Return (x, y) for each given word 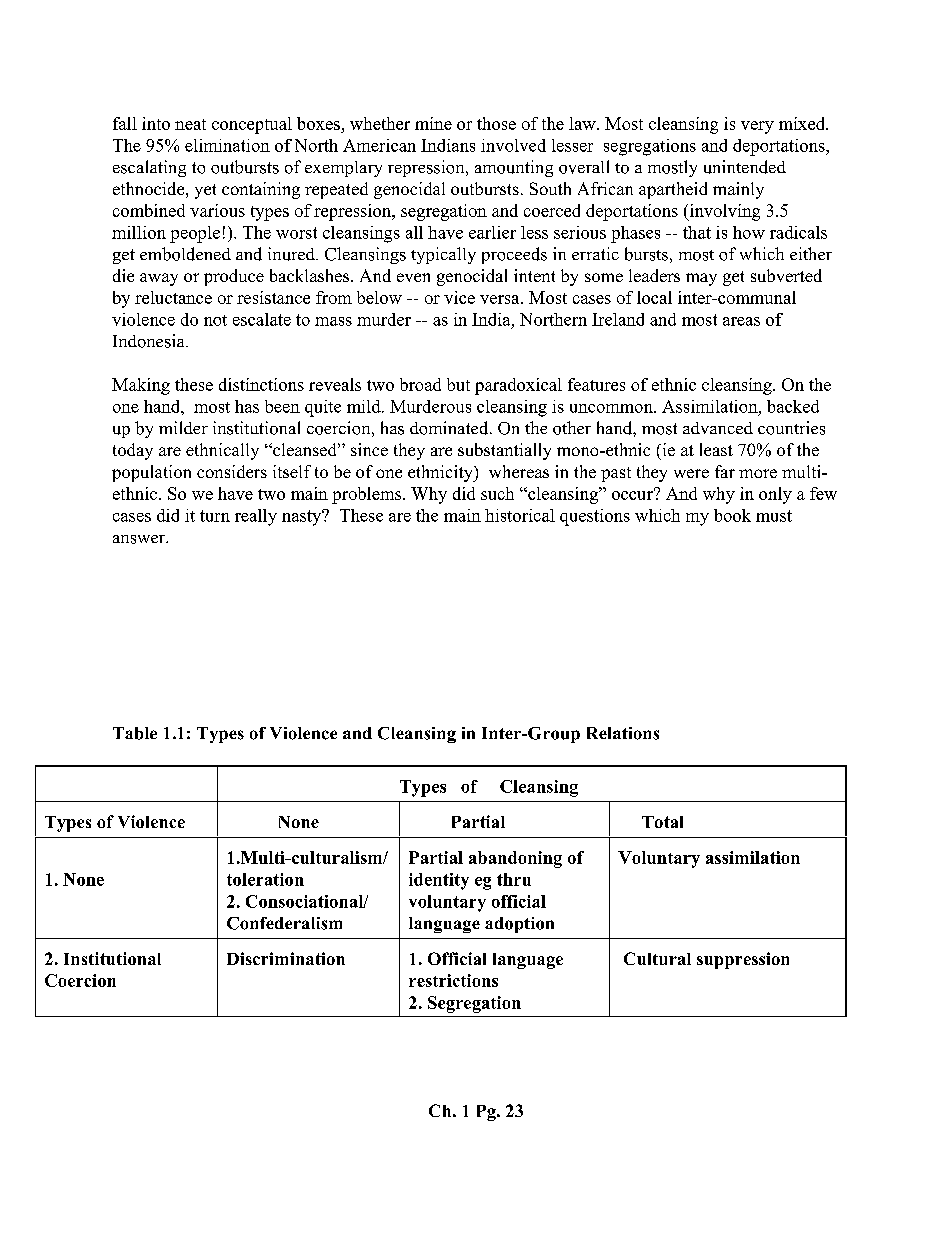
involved (513, 145)
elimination (227, 145)
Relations (623, 733)
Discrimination (286, 958)
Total (662, 822)
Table (135, 733)
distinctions (261, 384)
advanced (718, 428)
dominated (450, 428)
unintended (745, 167)
